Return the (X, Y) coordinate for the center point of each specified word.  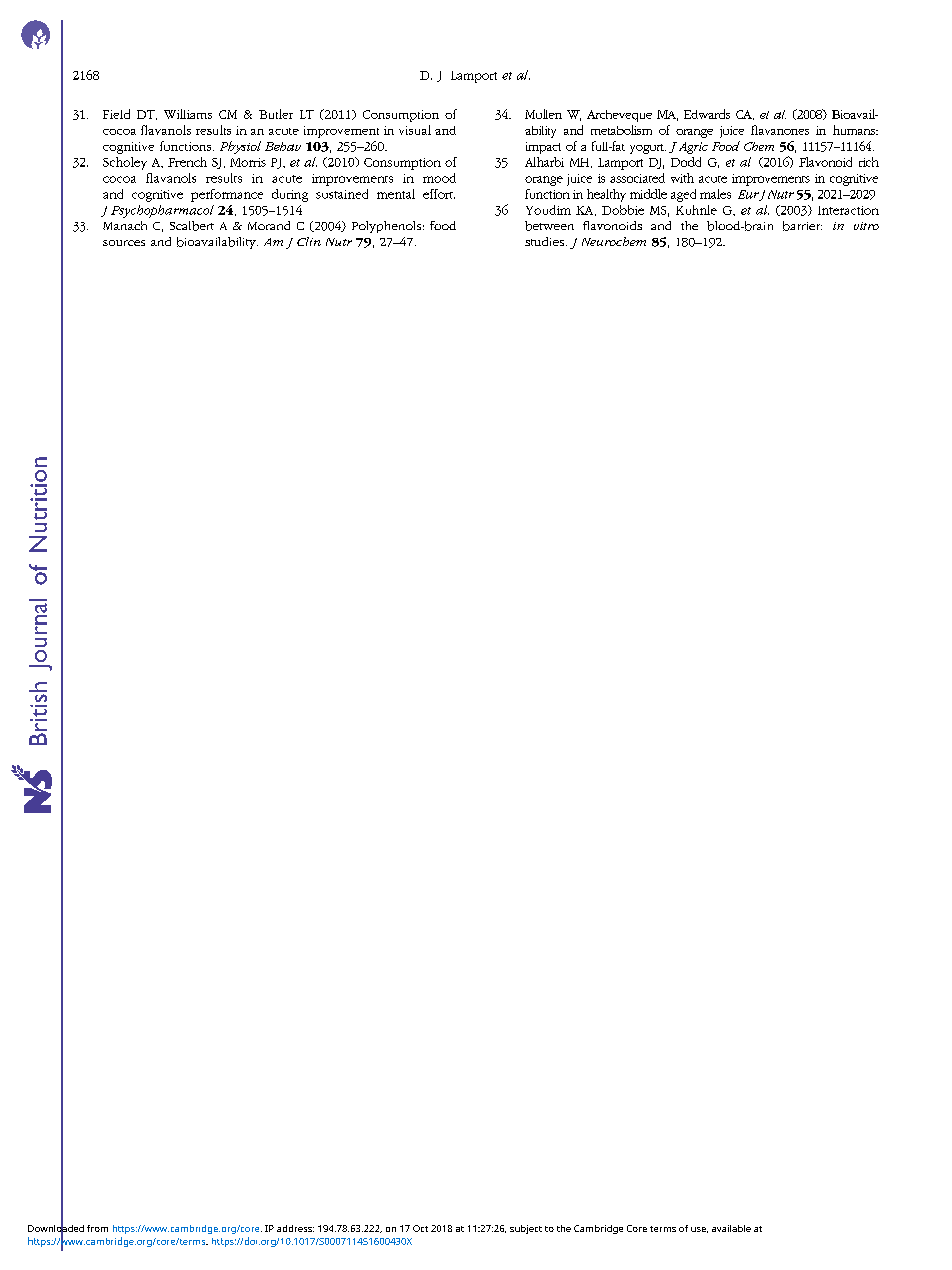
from (97, 1228)
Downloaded (56, 1228)
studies (546, 241)
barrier (802, 226)
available (731, 1228)
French (187, 162)
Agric (693, 148)
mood (439, 178)
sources (124, 243)
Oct (420, 1228)
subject (526, 1229)
